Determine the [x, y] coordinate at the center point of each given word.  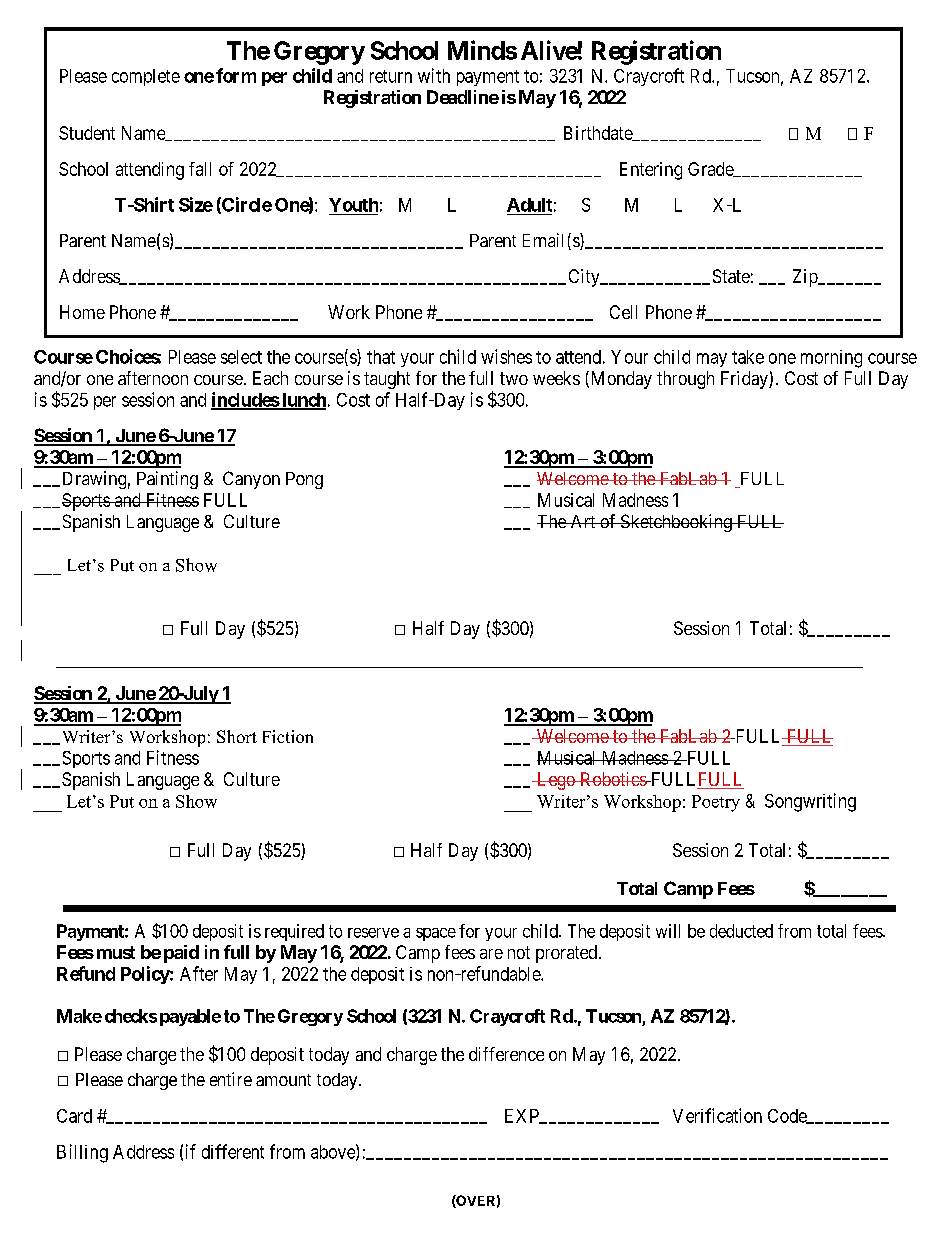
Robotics [613, 779]
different [233, 1151]
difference [506, 1054]
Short [237, 736]
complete [146, 77]
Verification [717, 1115]
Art [583, 521]
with [434, 75]
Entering [651, 171]
